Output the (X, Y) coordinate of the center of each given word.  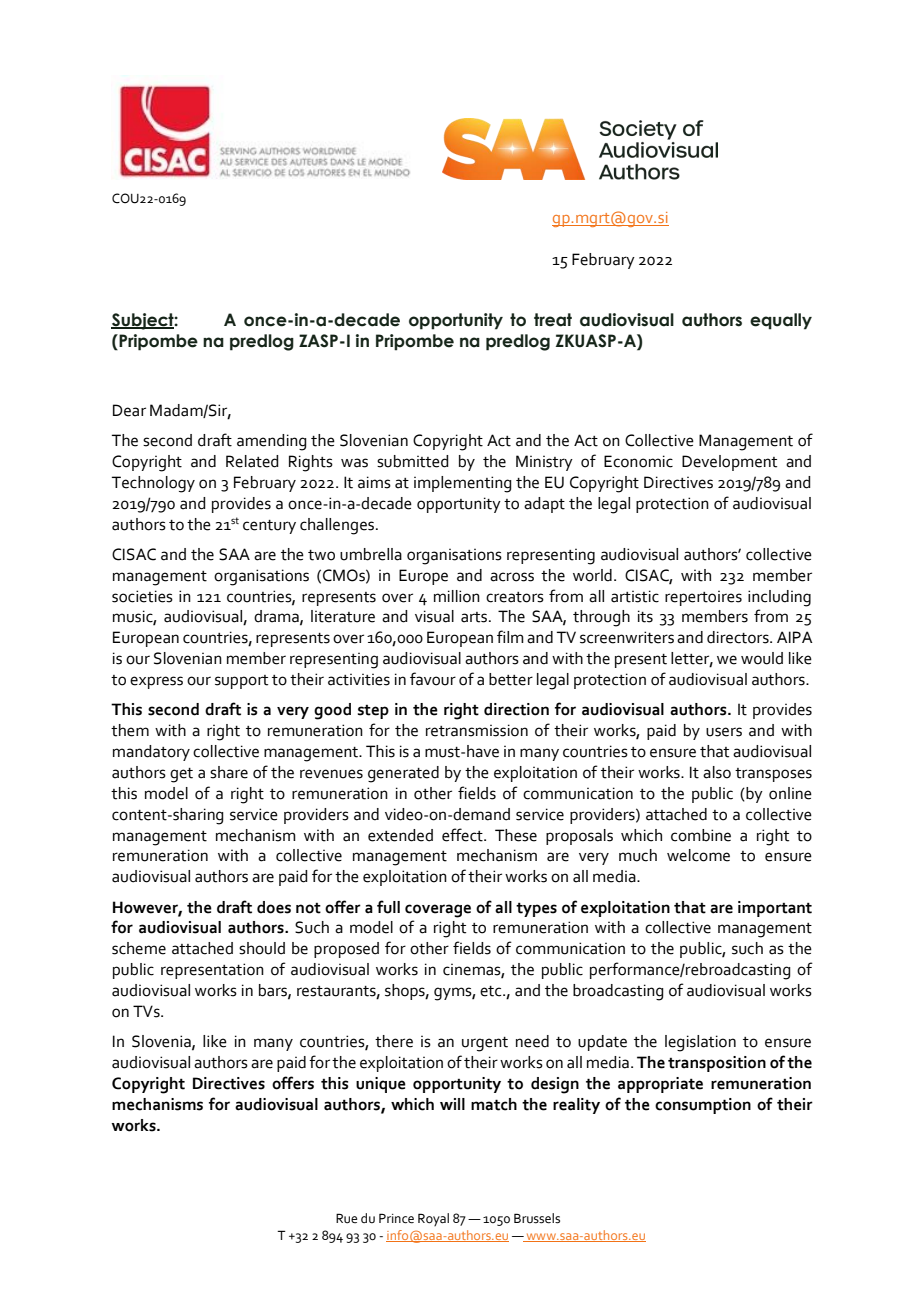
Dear (129, 410)
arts (475, 617)
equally (781, 321)
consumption (703, 1106)
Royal (433, 1219)
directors (739, 637)
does (274, 907)
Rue (346, 1218)
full (388, 907)
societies (142, 596)
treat (553, 320)
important (775, 909)
